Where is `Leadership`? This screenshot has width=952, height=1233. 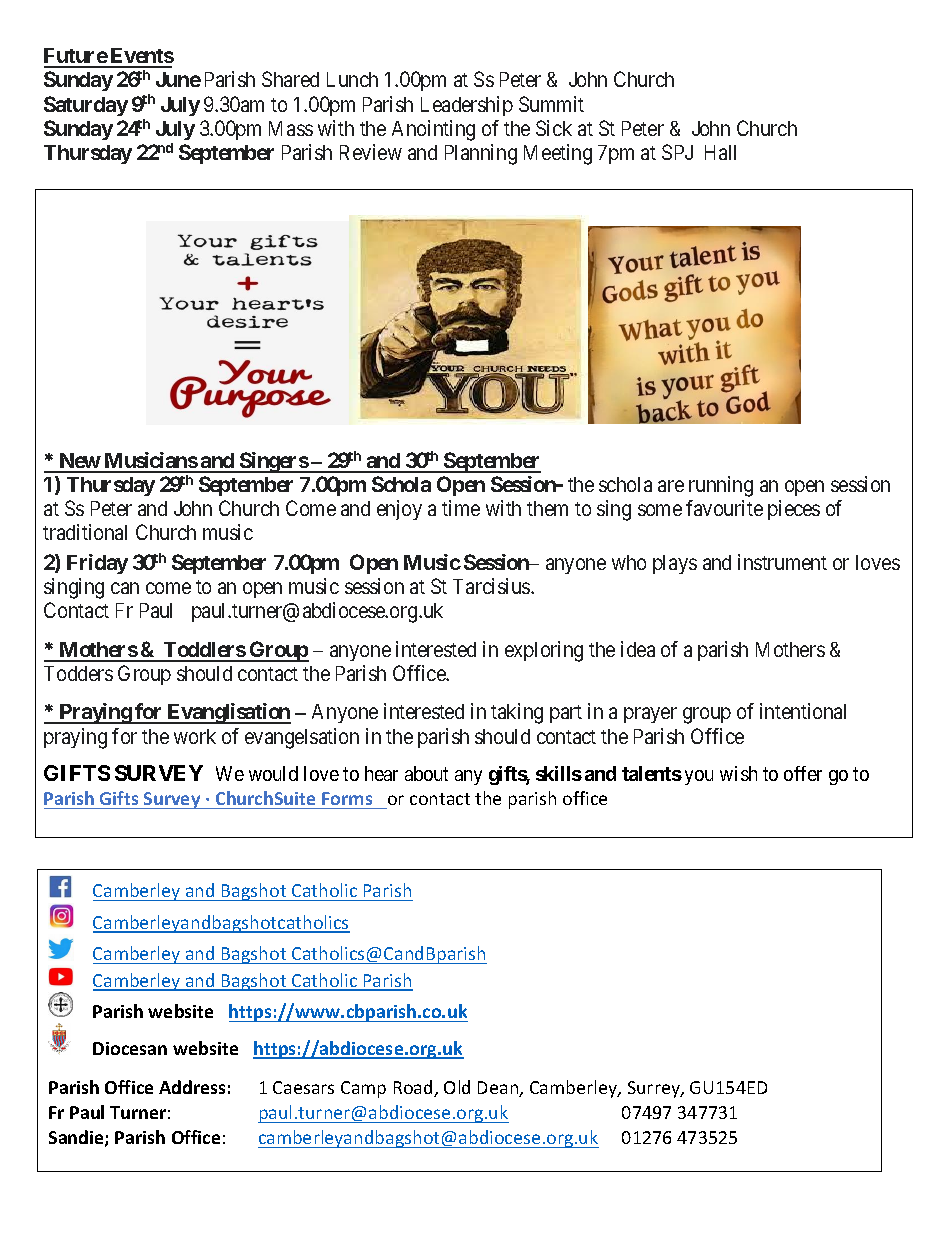 Leadership is located at coordinates (467, 106).
